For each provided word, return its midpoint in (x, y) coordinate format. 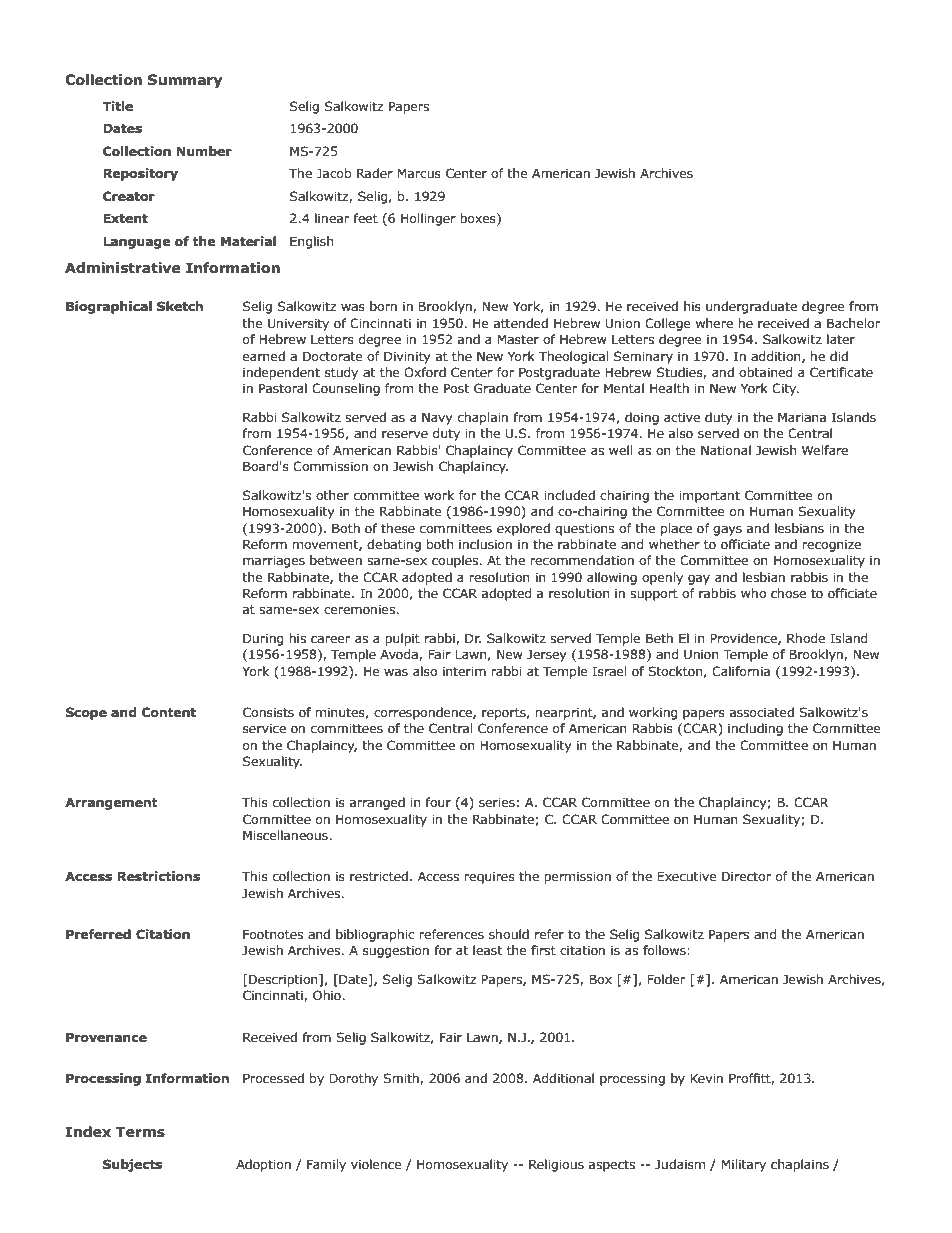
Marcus (419, 173)
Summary (185, 81)
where (714, 323)
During (263, 639)
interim (464, 672)
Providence (744, 639)
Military (743, 1165)
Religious (556, 1165)
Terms (140, 1132)
